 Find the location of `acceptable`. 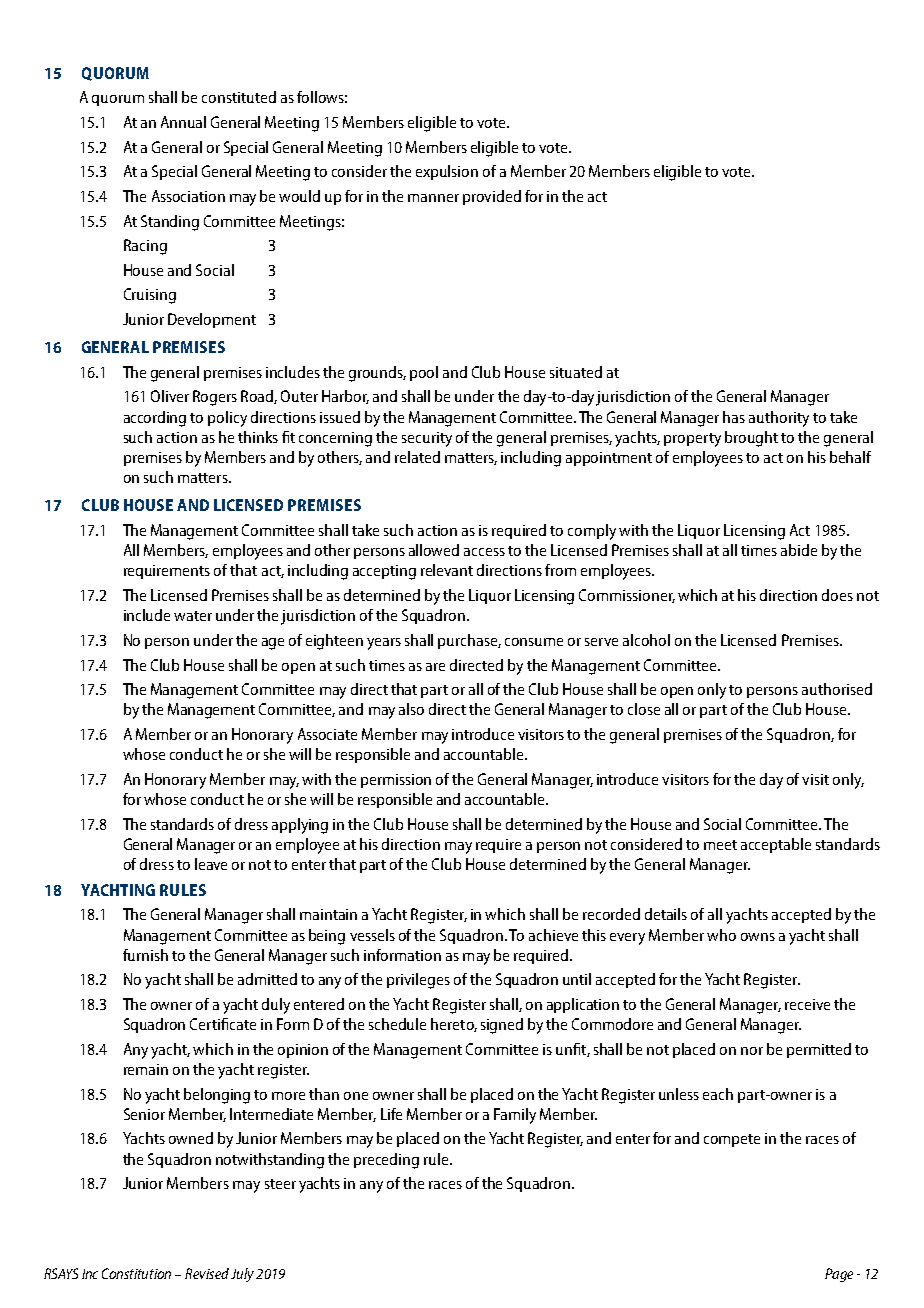

acceptable is located at coordinates (776, 845).
